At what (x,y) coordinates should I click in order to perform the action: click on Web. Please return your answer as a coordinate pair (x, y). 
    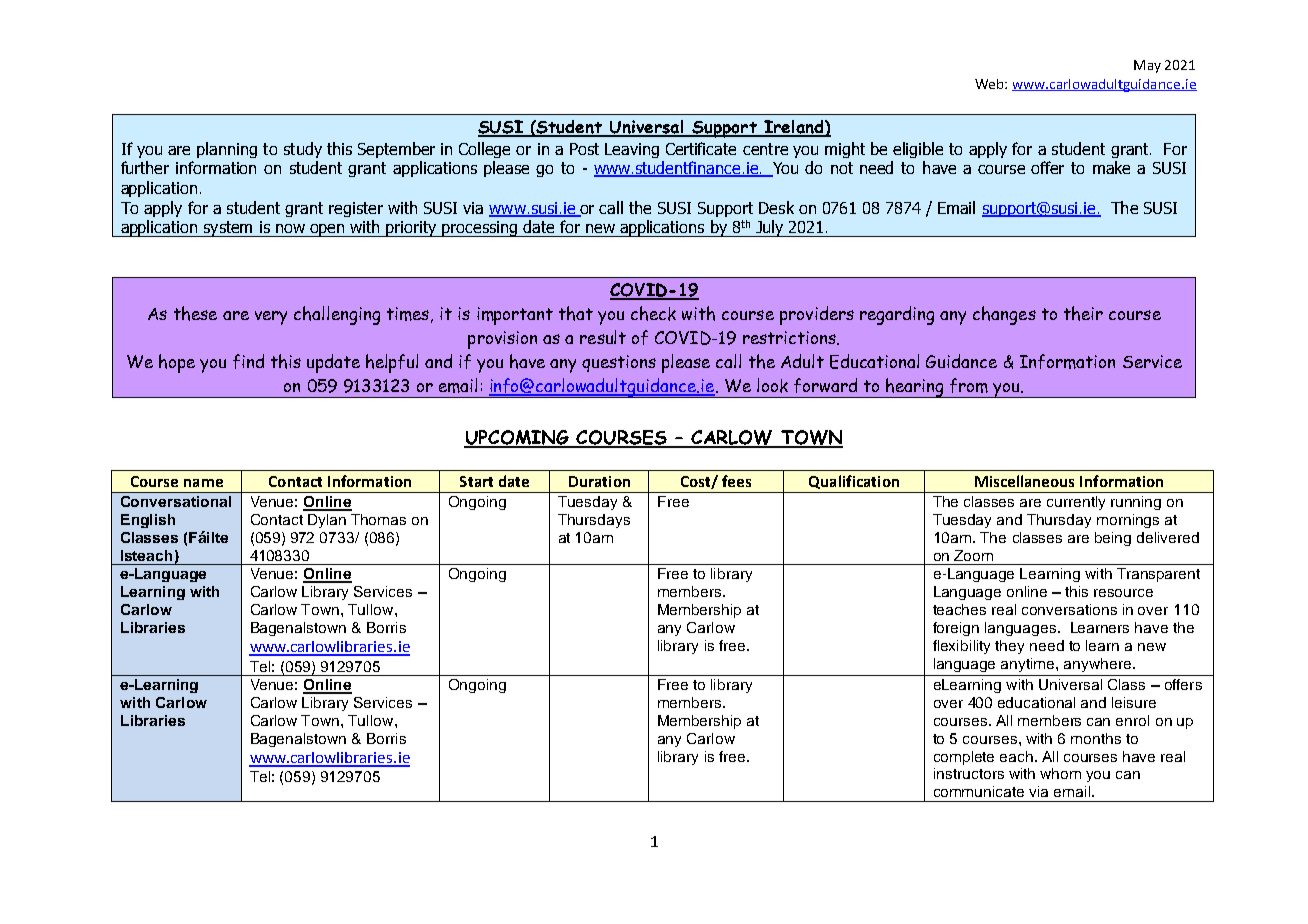
    Looking at the image, I should click on (990, 84).
